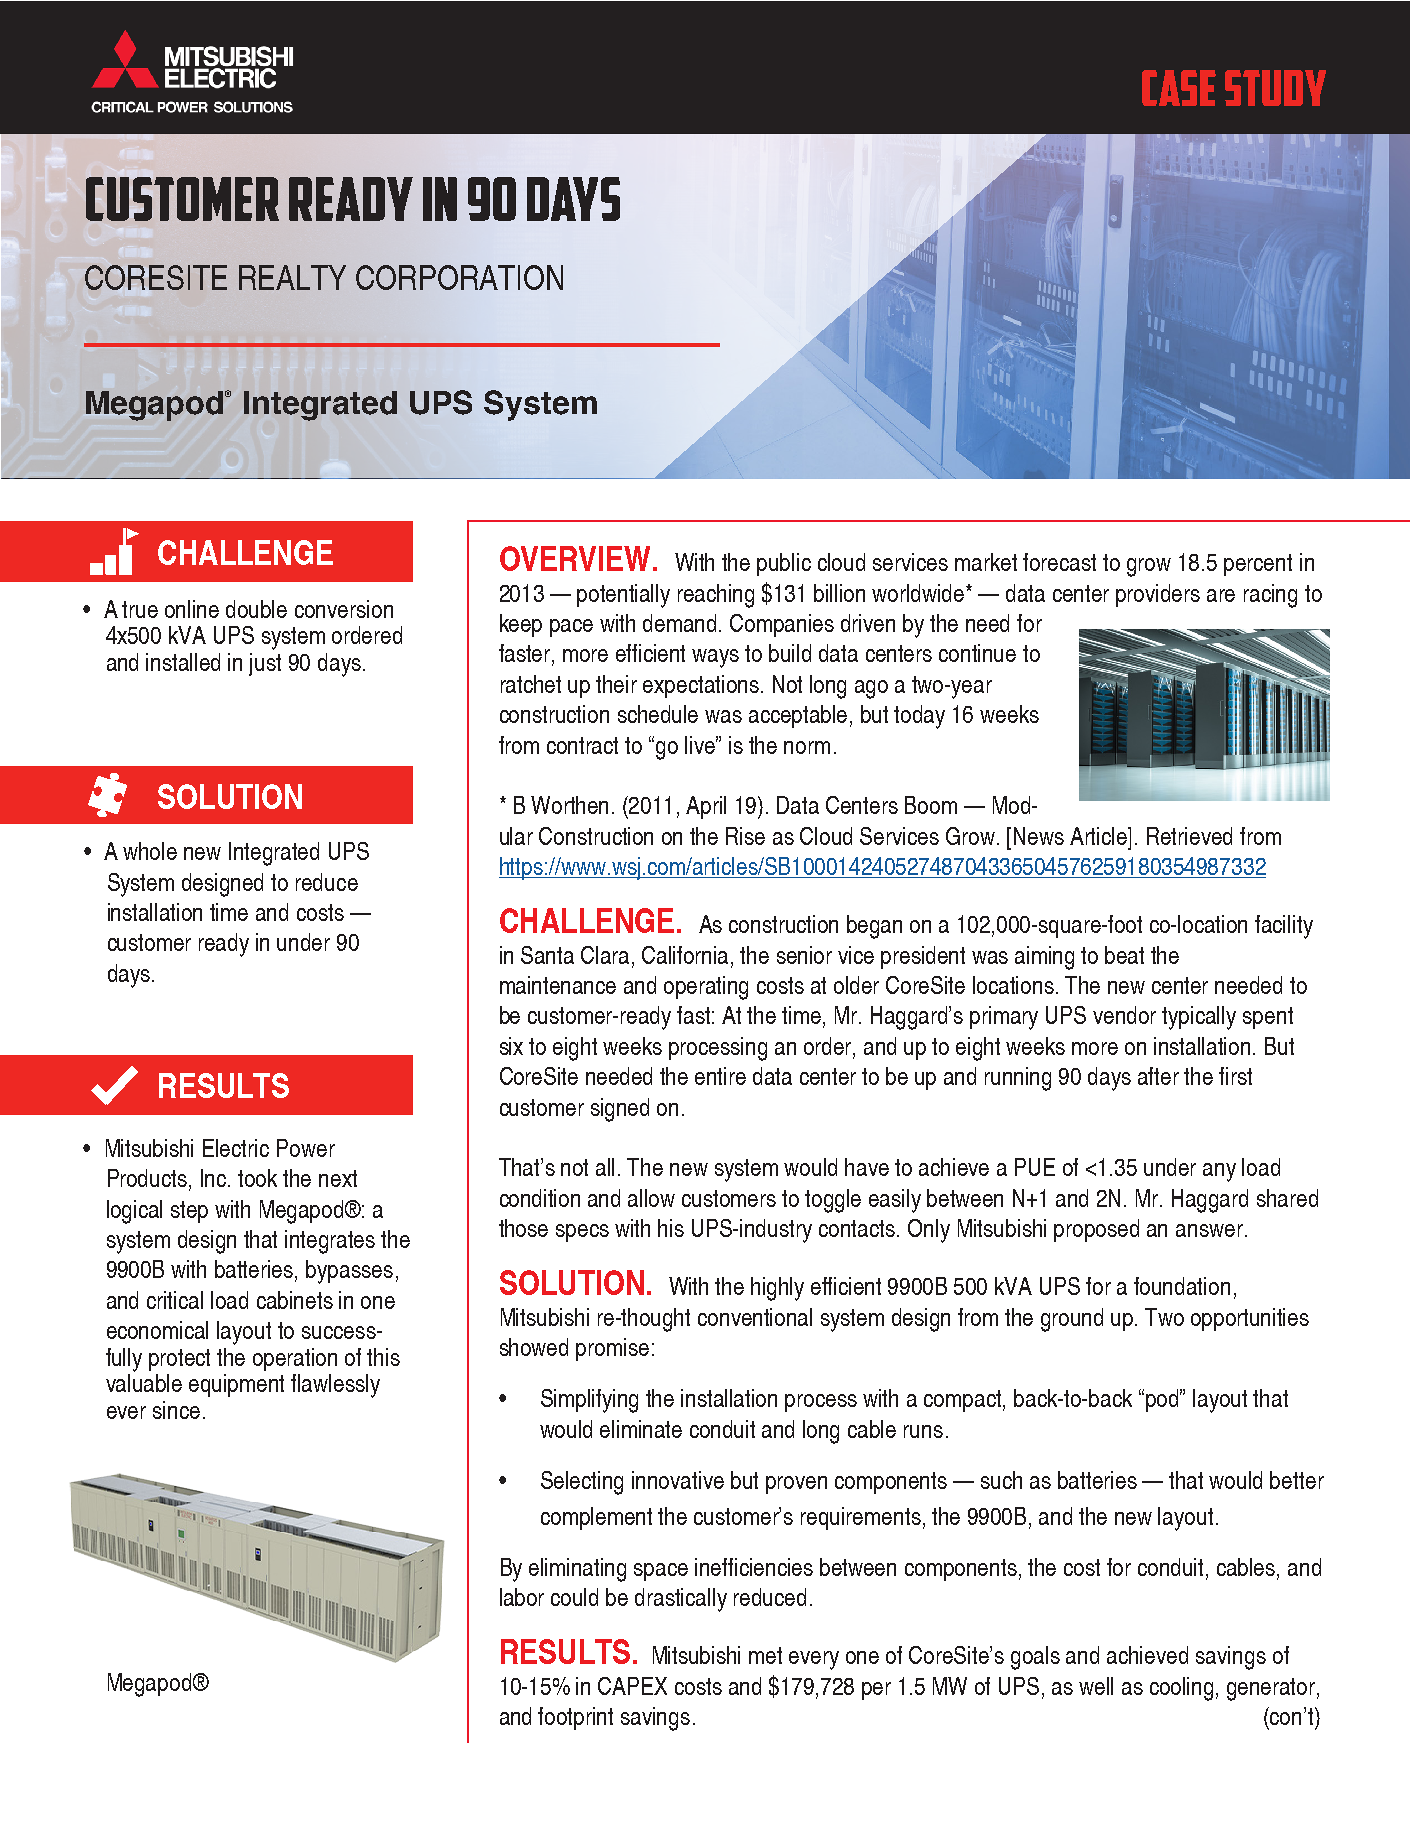  What do you see at coordinates (765, 1655) in the image?
I see `met` at bounding box center [765, 1655].
